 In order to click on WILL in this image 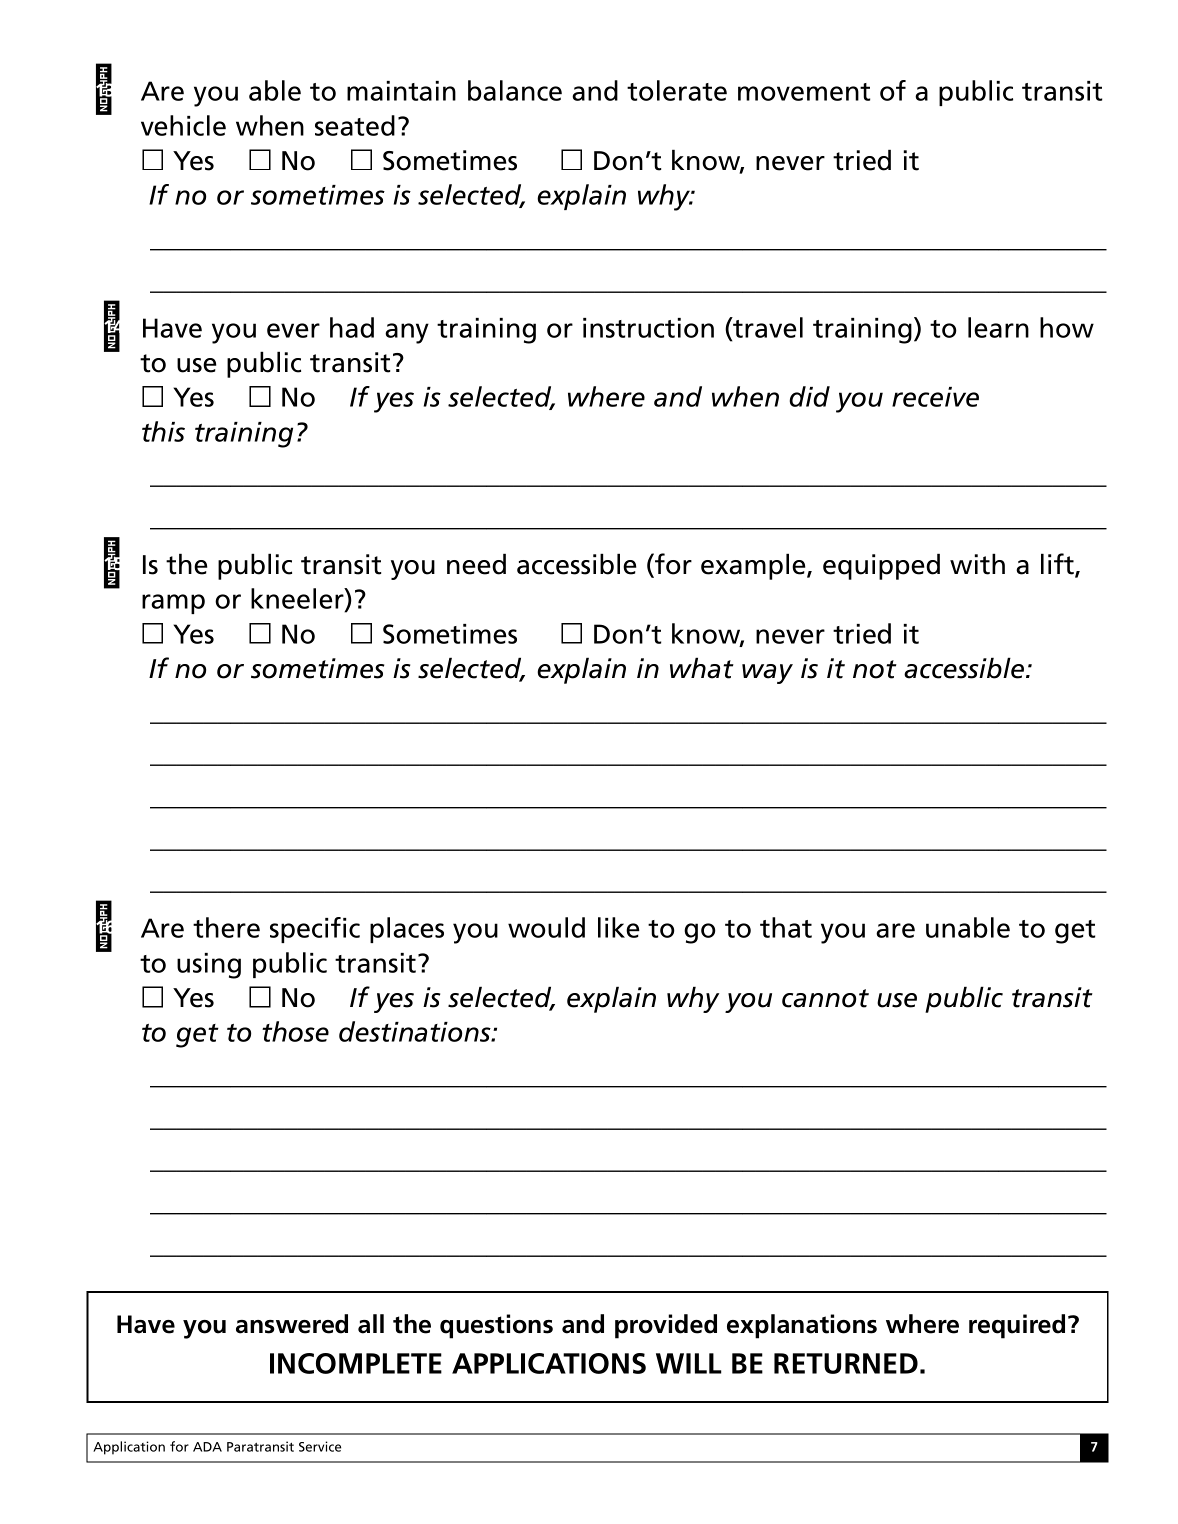, I will do `click(689, 1363)`.
